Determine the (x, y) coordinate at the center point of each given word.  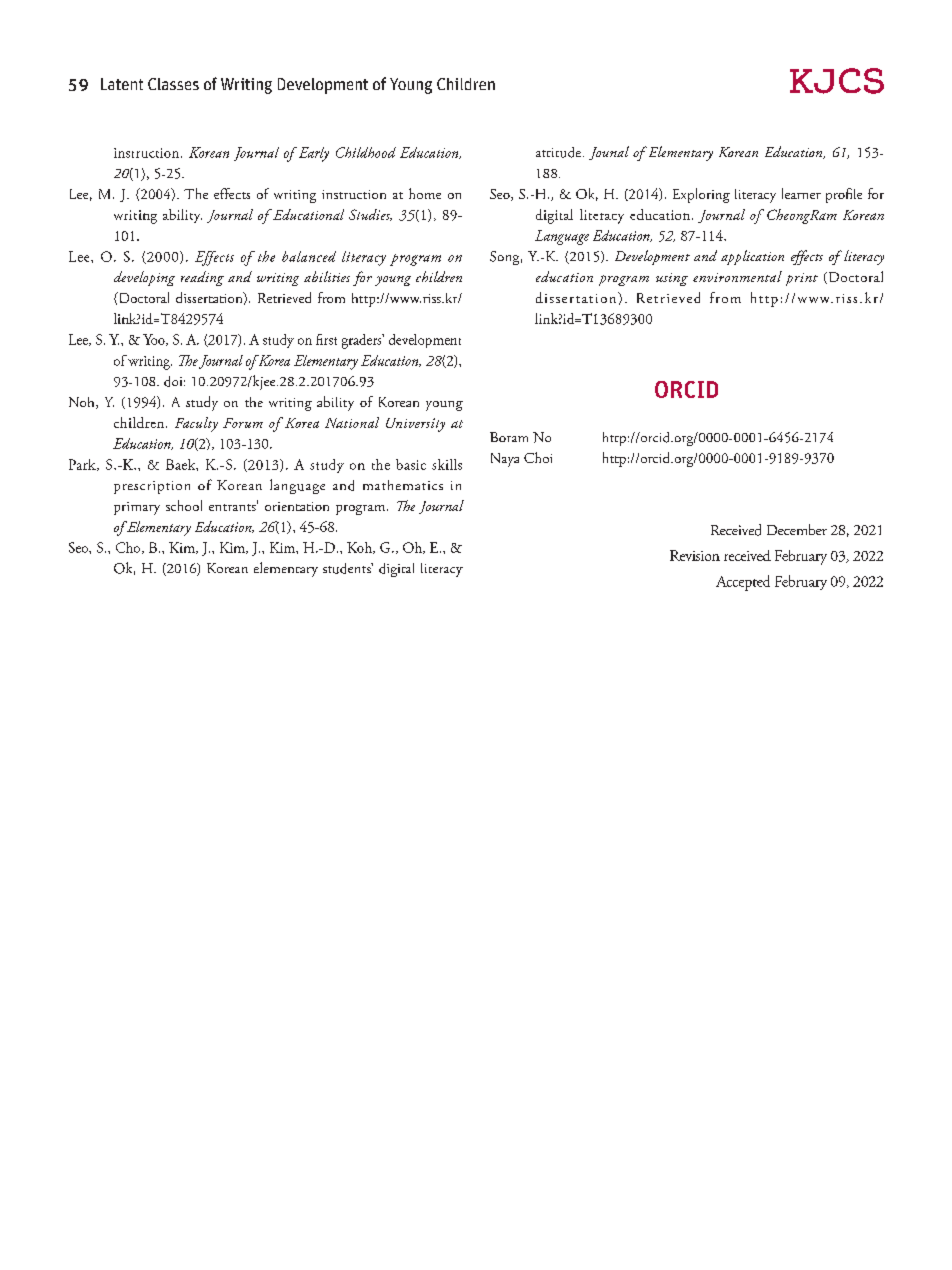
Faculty (196, 424)
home (425, 193)
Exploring (701, 195)
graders (363, 341)
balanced (309, 256)
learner (801, 193)
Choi (538, 457)
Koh (360, 548)
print (802, 279)
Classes (173, 84)
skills (447, 464)
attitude (560, 152)
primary (137, 508)
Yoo (155, 340)
